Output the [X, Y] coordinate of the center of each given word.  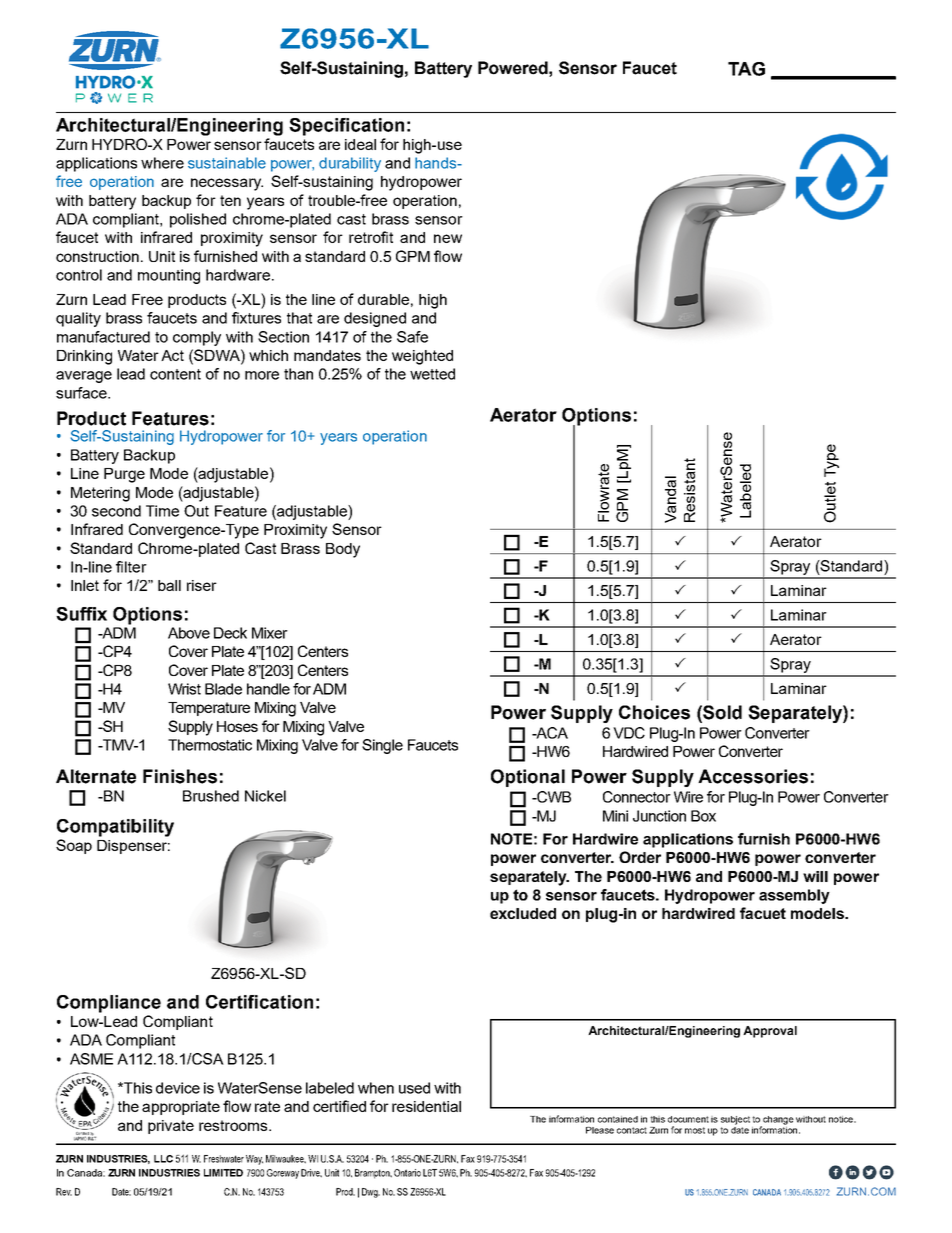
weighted [422, 357]
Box [703, 816]
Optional [528, 778]
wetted [432, 374]
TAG [746, 69]
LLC [163, 1159]
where [162, 163]
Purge [124, 475]
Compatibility [115, 828]
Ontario [407, 1173]
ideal [360, 144]
